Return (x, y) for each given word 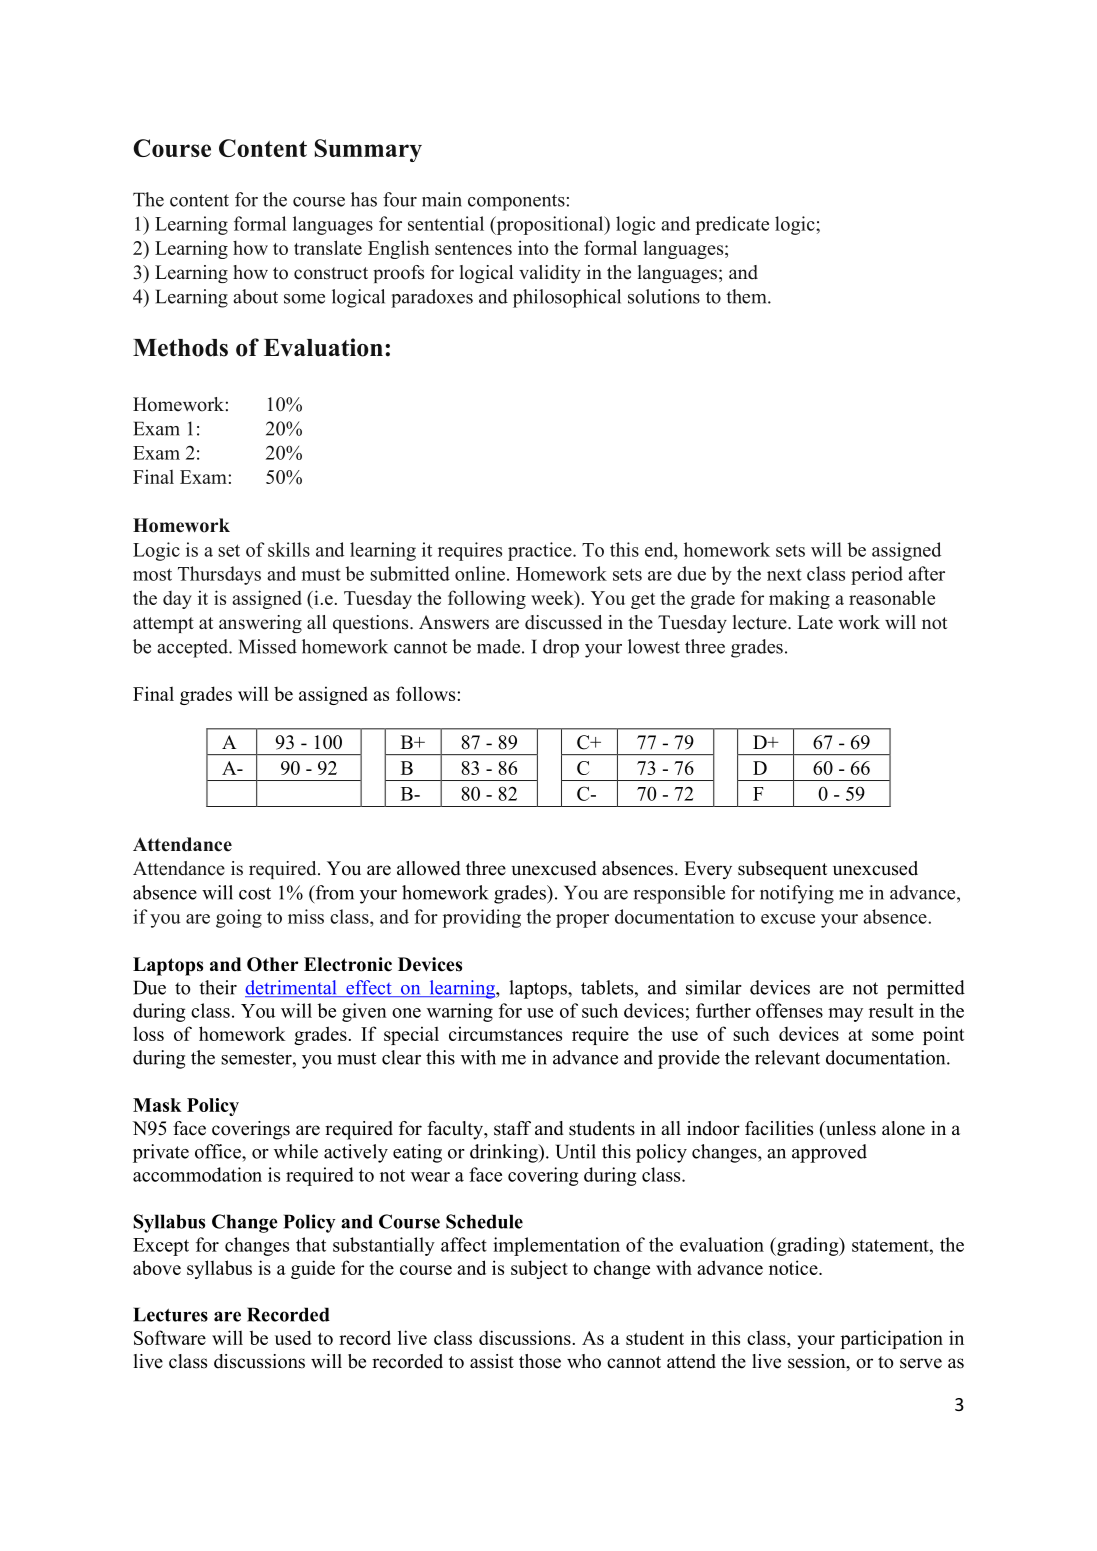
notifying (797, 894)
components (516, 202)
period (877, 575)
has (364, 199)
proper (582, 921)
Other (272, 964)
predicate (732, 225)
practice (541, 551)
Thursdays (219, 575)
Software (170, 1337)
